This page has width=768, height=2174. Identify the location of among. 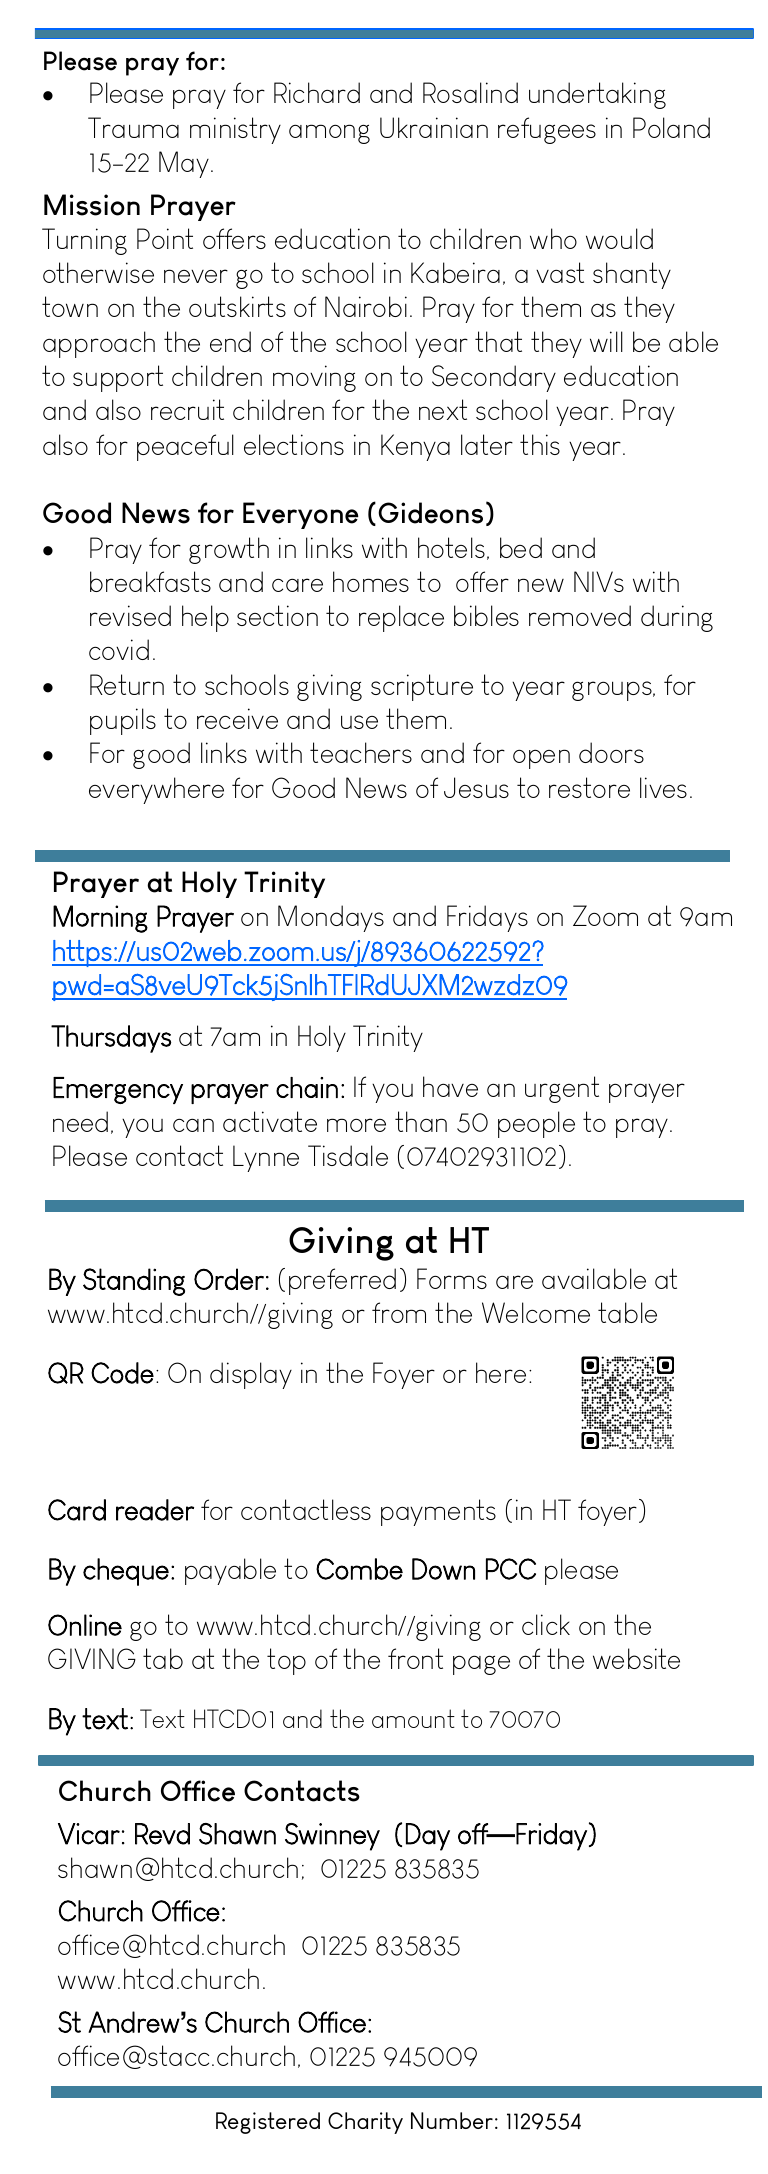
(329, 134).
